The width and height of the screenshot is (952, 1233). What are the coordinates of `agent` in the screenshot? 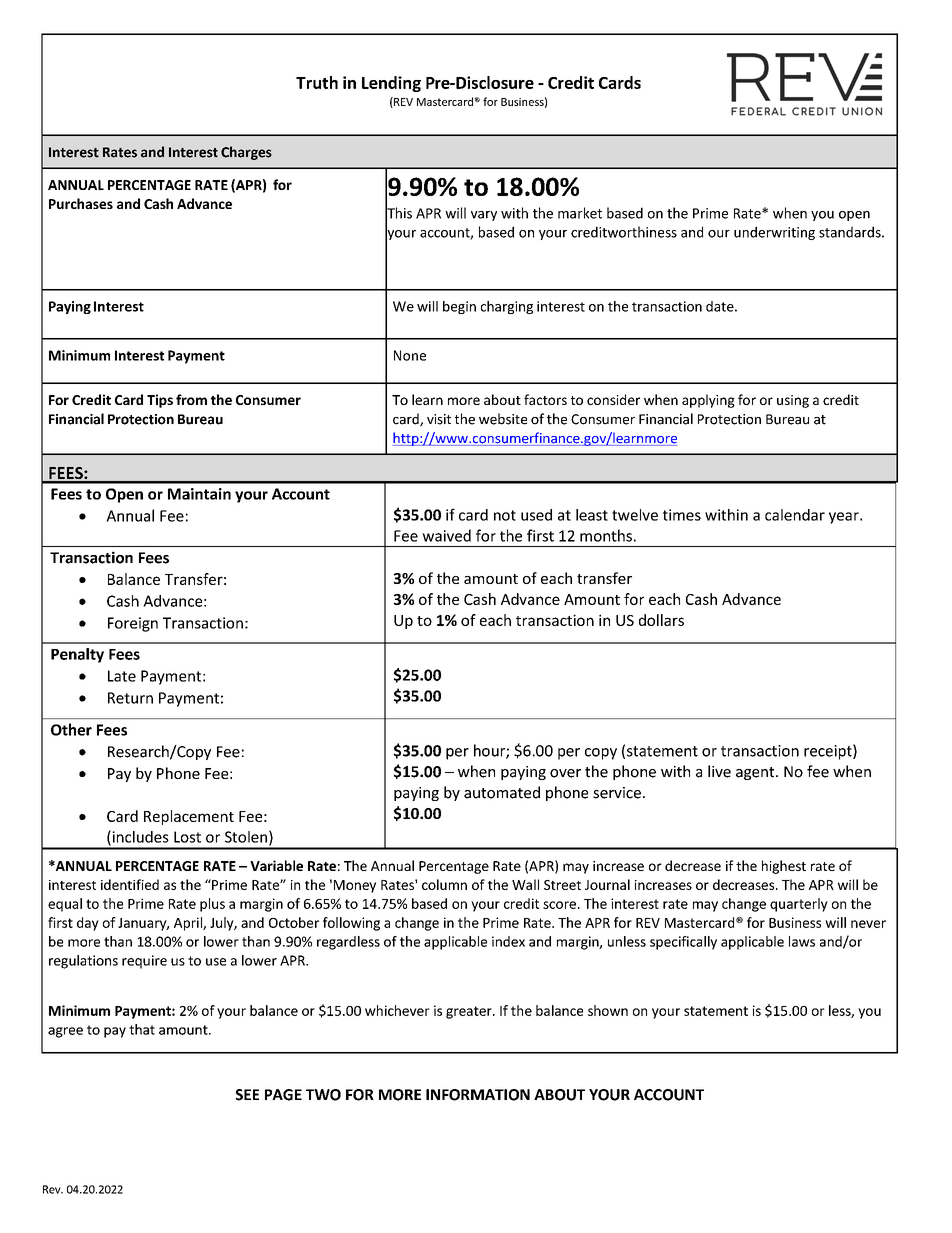 It's located at (756, 773).
